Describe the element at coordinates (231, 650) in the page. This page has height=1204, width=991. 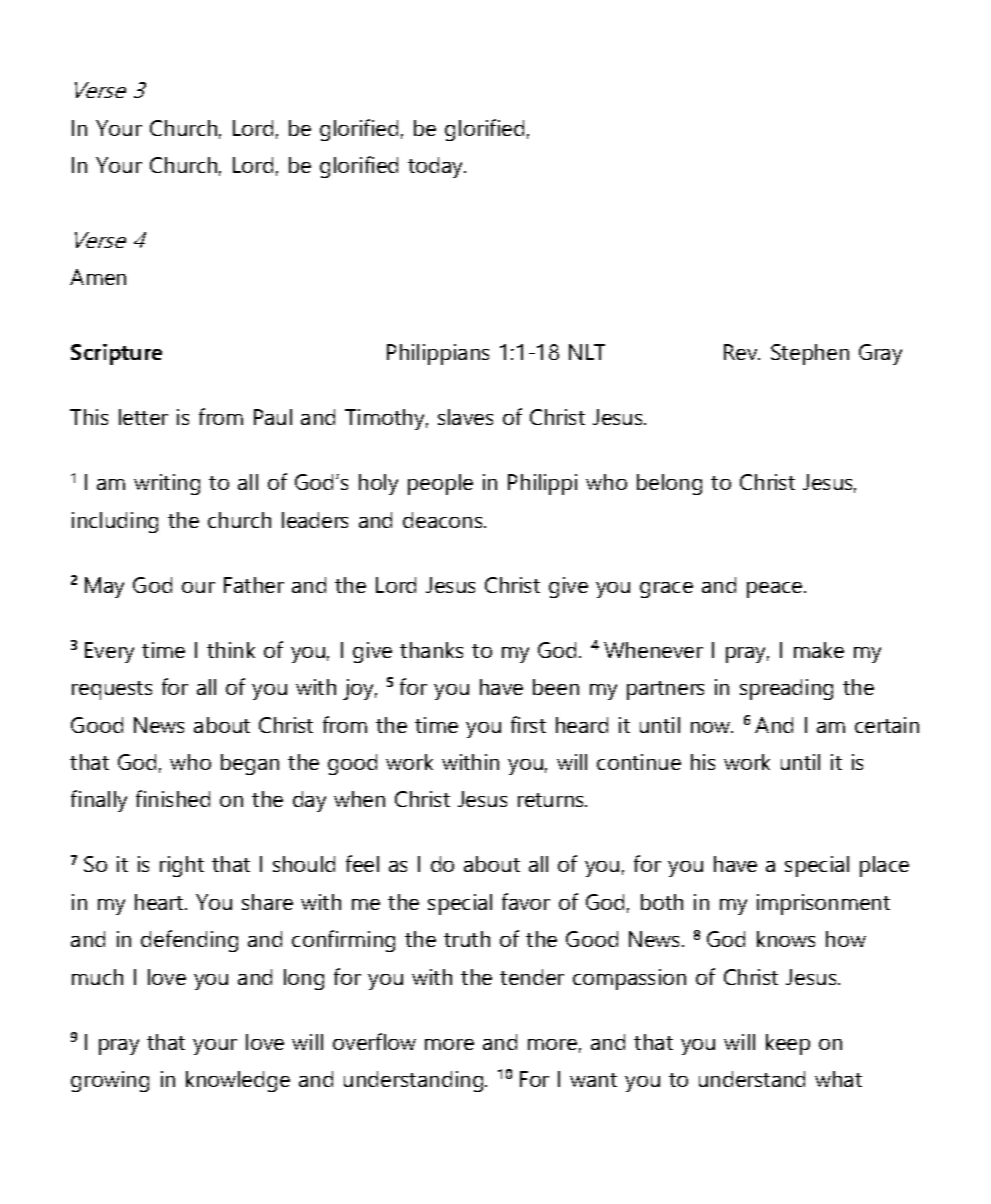
I see `think` at that location.
